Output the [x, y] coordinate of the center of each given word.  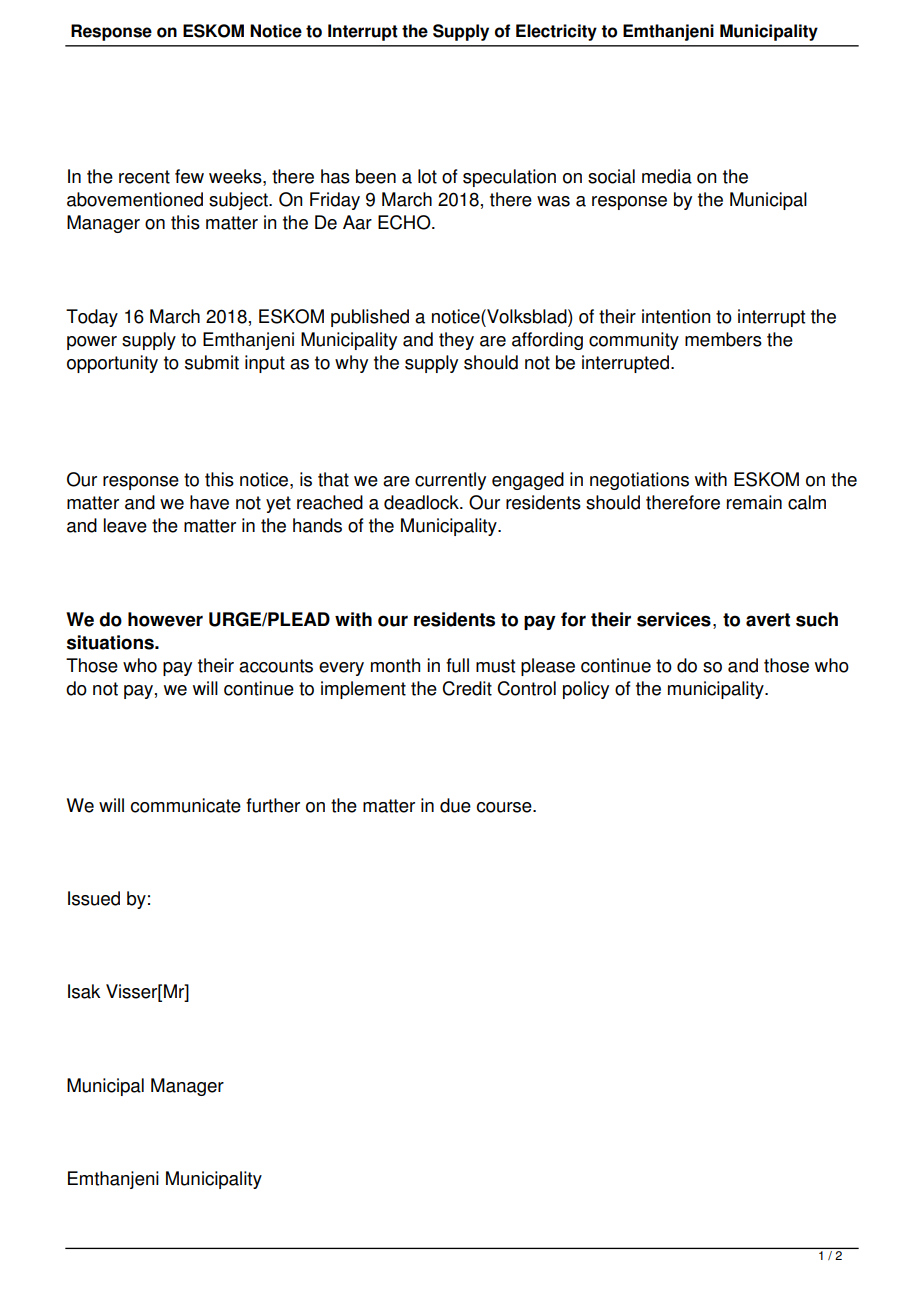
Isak [84, 991]
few [189, 176]
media [667, 176]
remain [754, 502]
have [209, 502]
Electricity [556, 32]
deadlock [422, 502]
